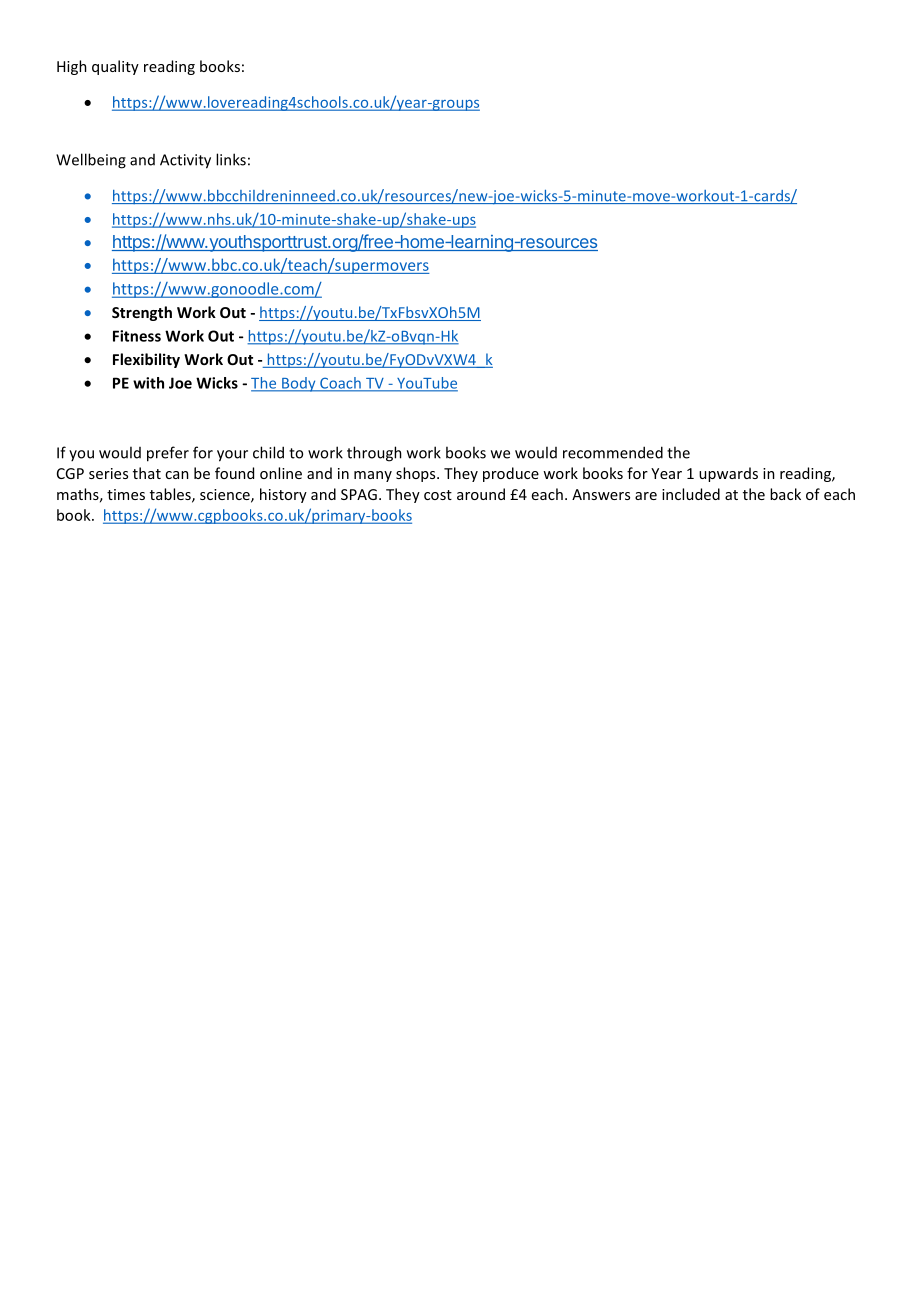 The image size is (924, 1308). Describe the element at coordinates (137, 336) in the screenshot. I see `Fitness` at that location.
